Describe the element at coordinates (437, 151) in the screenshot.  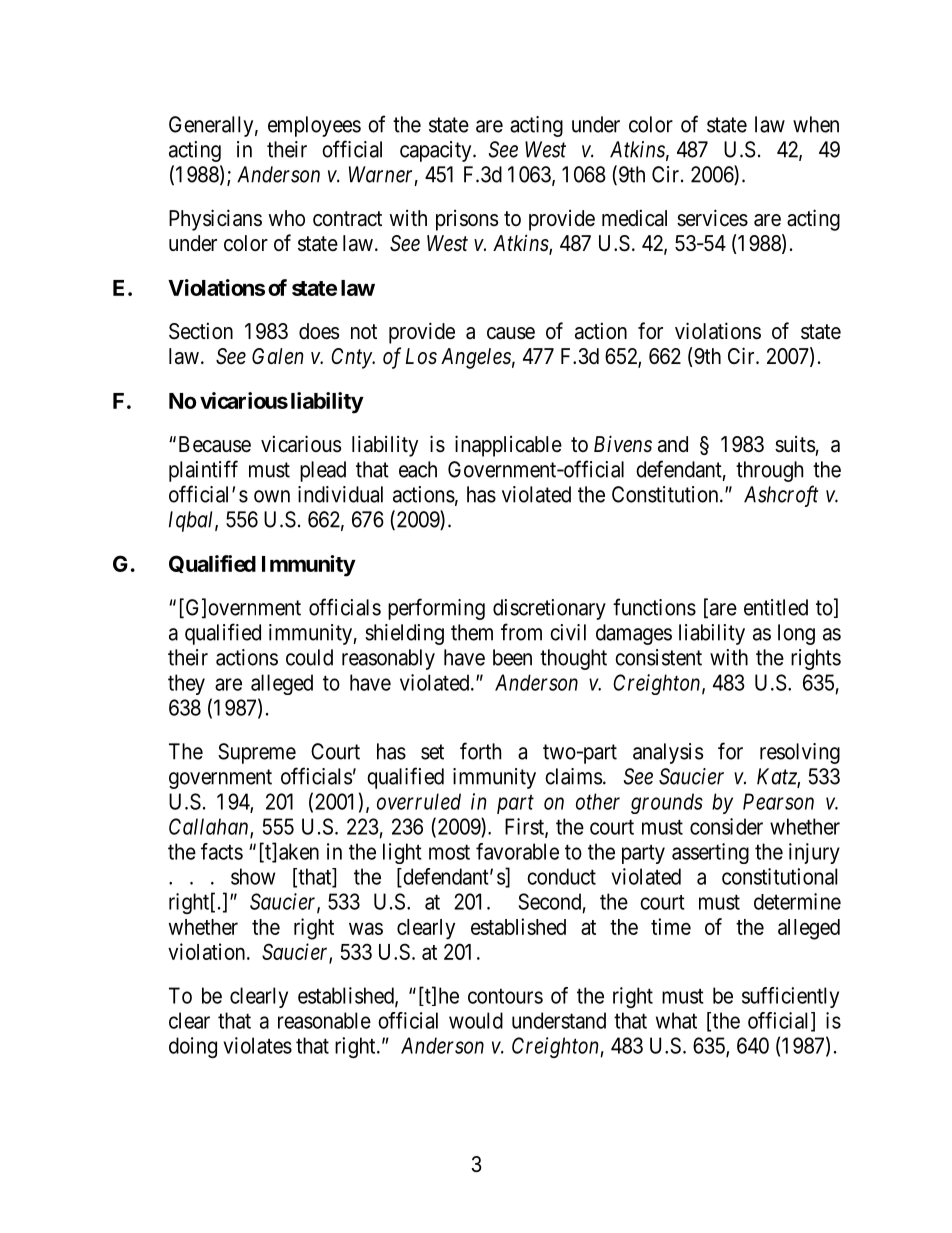
I see `capacity` at that location.
